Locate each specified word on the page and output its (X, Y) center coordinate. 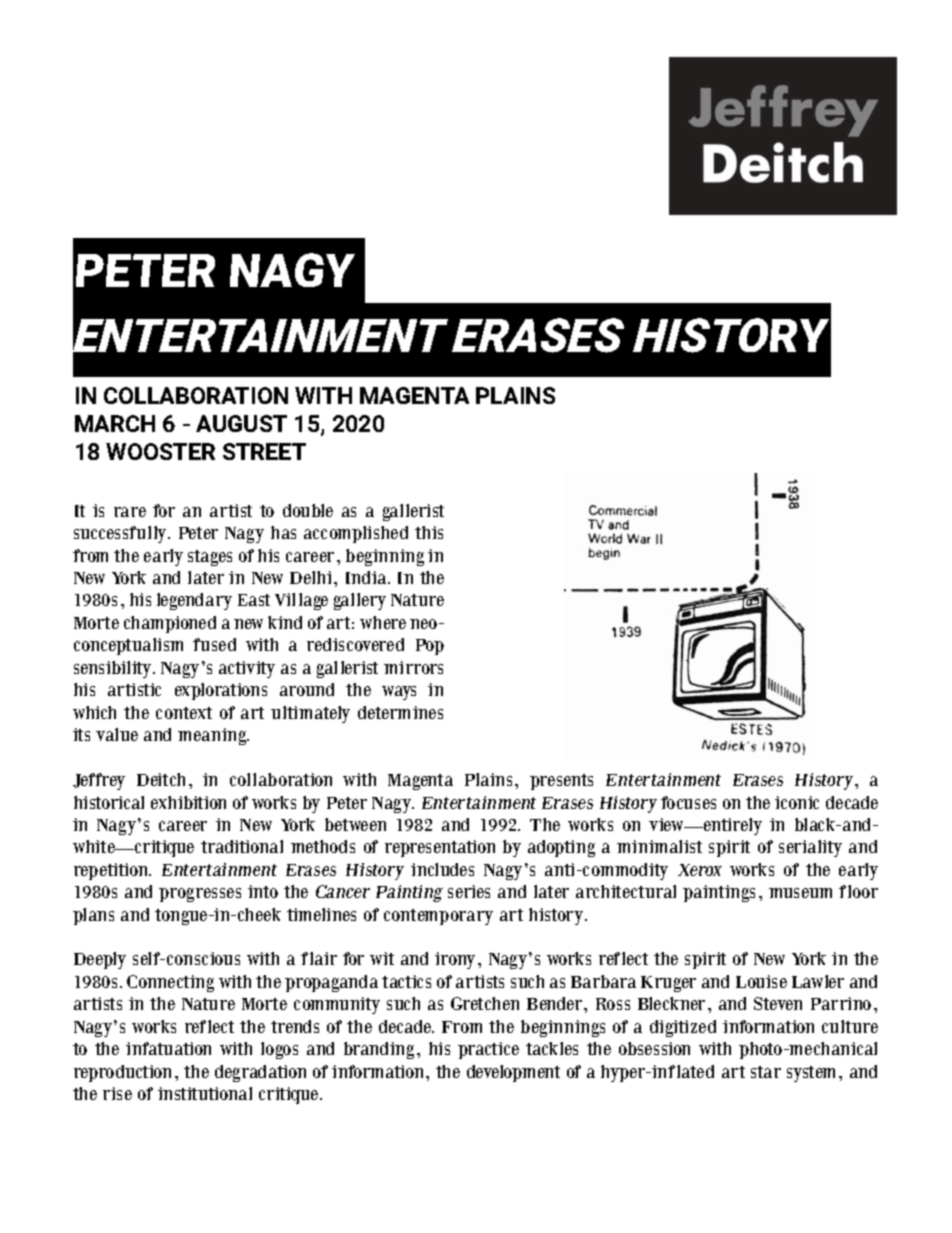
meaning (213, 736)
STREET (264, 451)
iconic (797, 802)
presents (561, 782)
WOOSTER (160, 451)
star (766, 1072)
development (513, 1073)
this (429, 532)
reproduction (122, 1073)
